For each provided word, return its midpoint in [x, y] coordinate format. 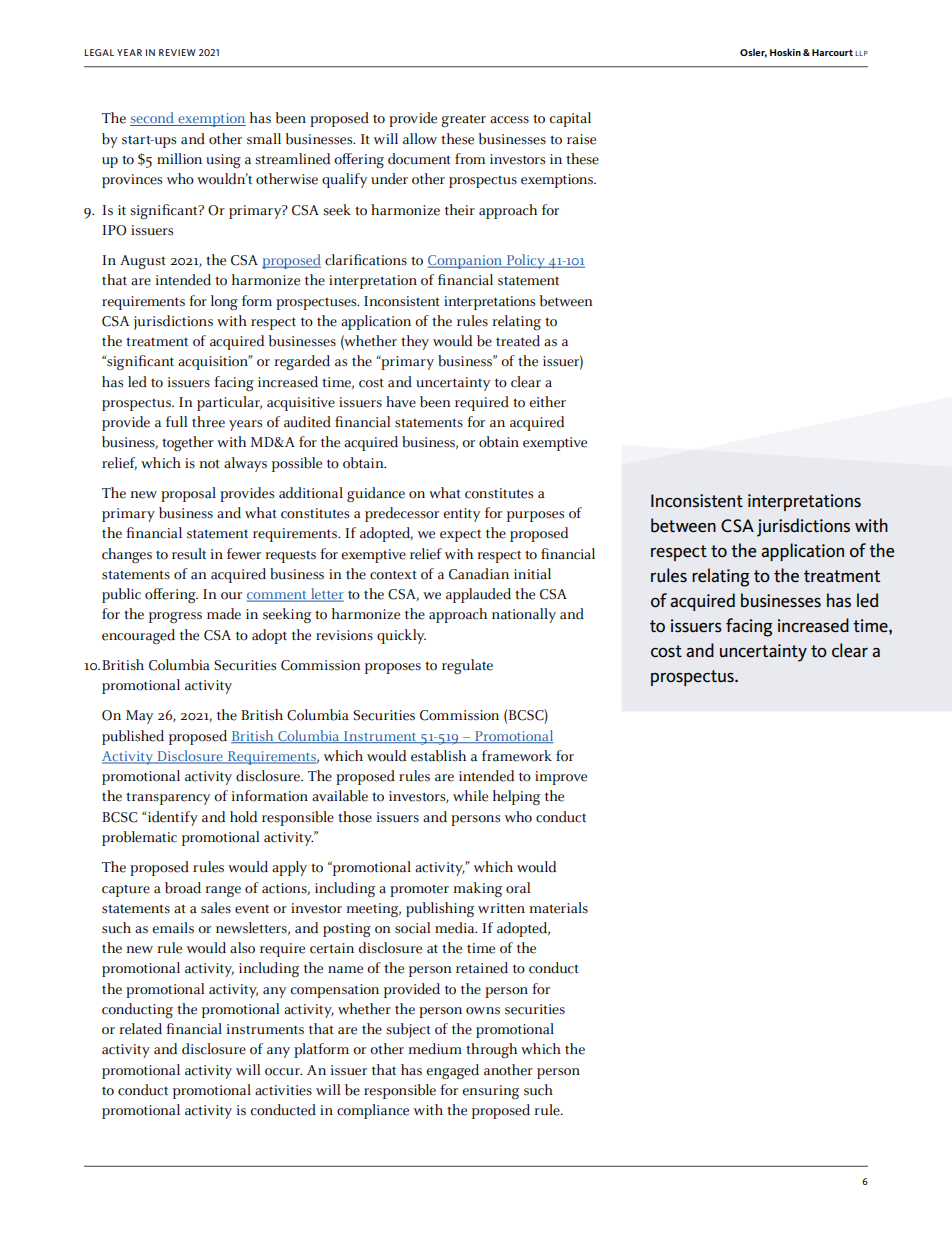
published [133, 737]
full [176, 421]
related [141, 1029]
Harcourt [832, 52]
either [547, 402]
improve [561, 778]
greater [463, 121]
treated [518, 341]
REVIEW [177, 52]
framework [517, 756]
